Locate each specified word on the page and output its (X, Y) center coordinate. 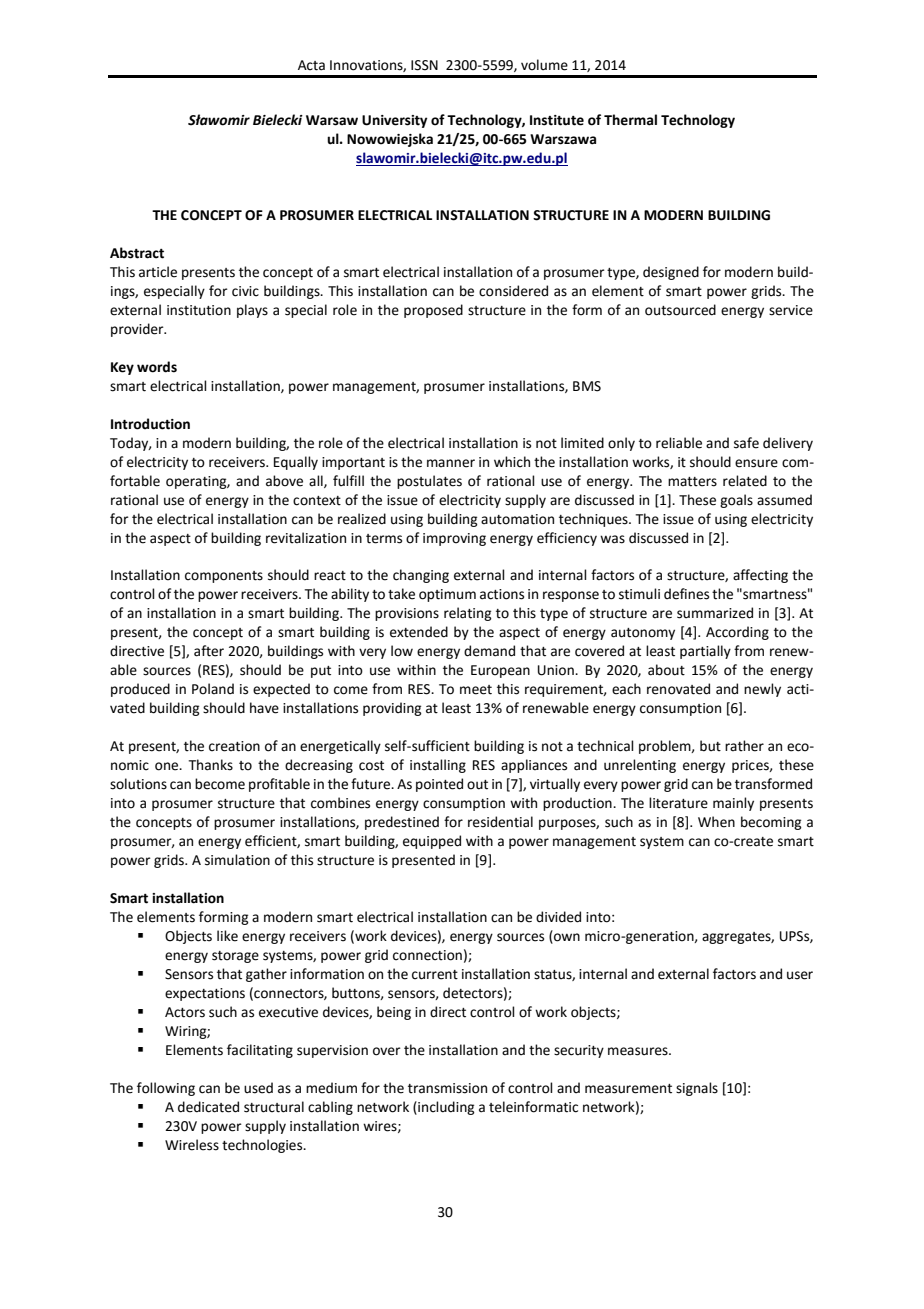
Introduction (150, 424)
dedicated (208, 1107)
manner (451, 463)
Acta (311, 65)
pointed (439, 785)
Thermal (630, 120)
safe (746, 443)
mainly (733, 804)
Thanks (211, 765)
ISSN (424, 65)
